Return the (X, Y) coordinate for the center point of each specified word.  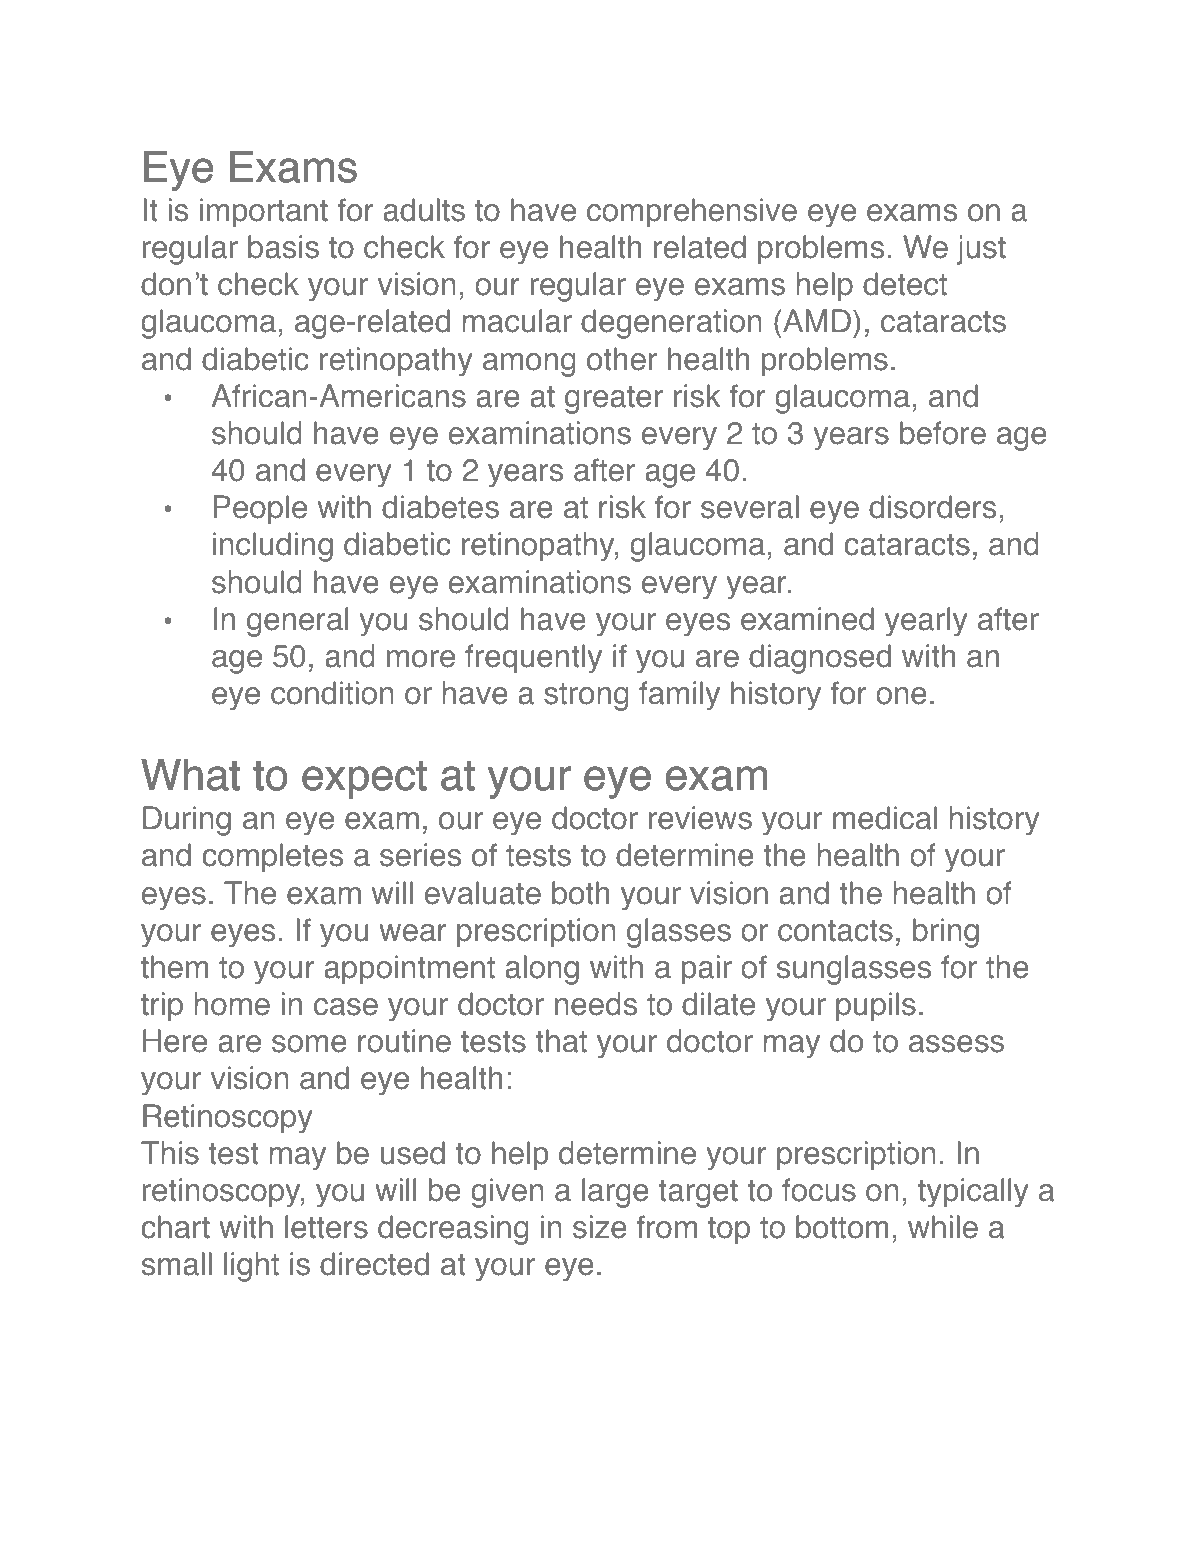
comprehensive (692, 213)
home (232, 1004)
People (260, 510)
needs (596, 1004)
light (251, 1267)
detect (905, 284)
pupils (876, 1007)
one (901, 696)
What (190, 775)
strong (586, 697)
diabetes (440, 507)
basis (283, 247)
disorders (932, 507)
